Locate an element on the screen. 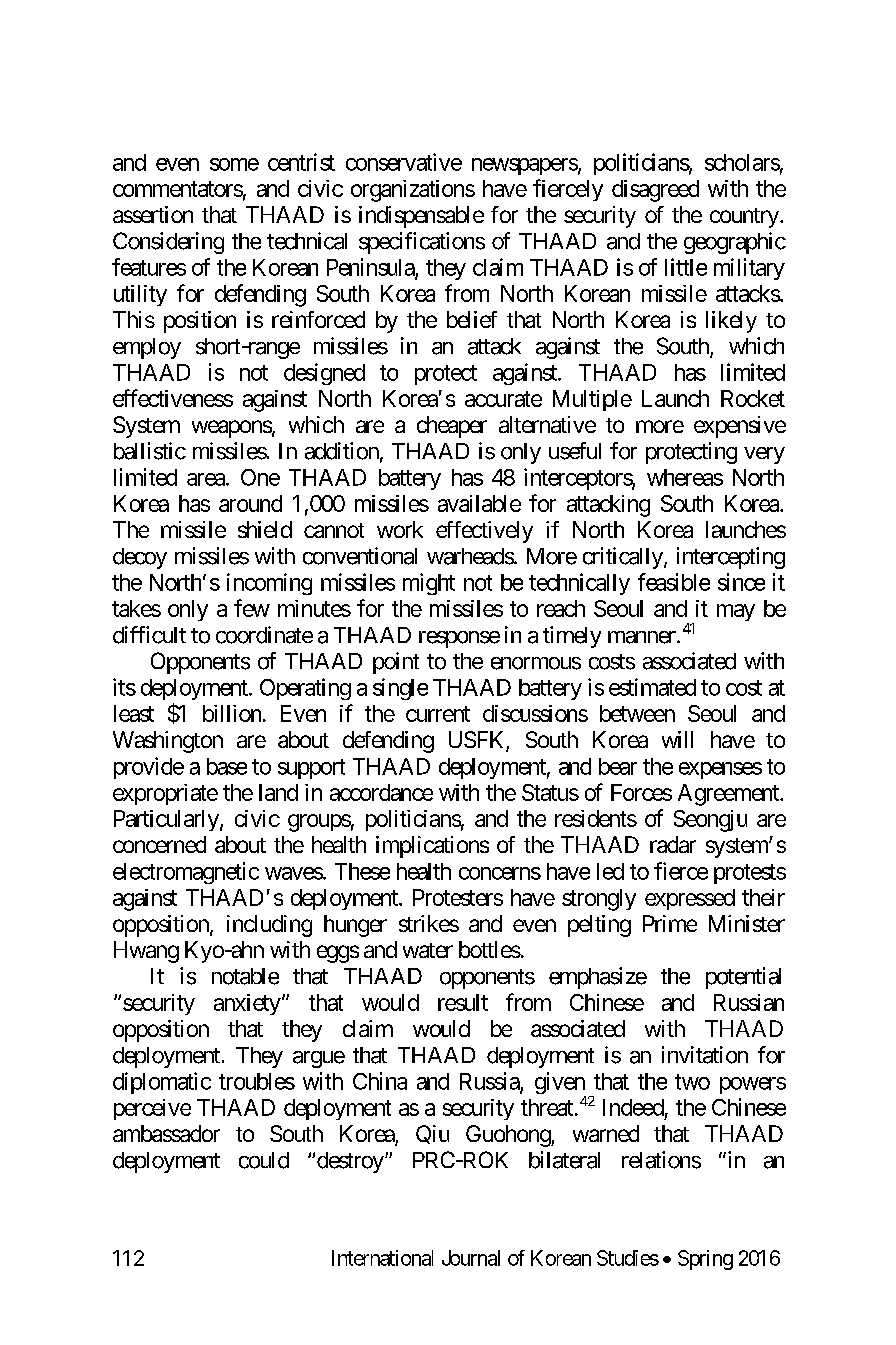 The height and width of the screenshot is (1345, 896). billion is located at coordinates (232, 713).
